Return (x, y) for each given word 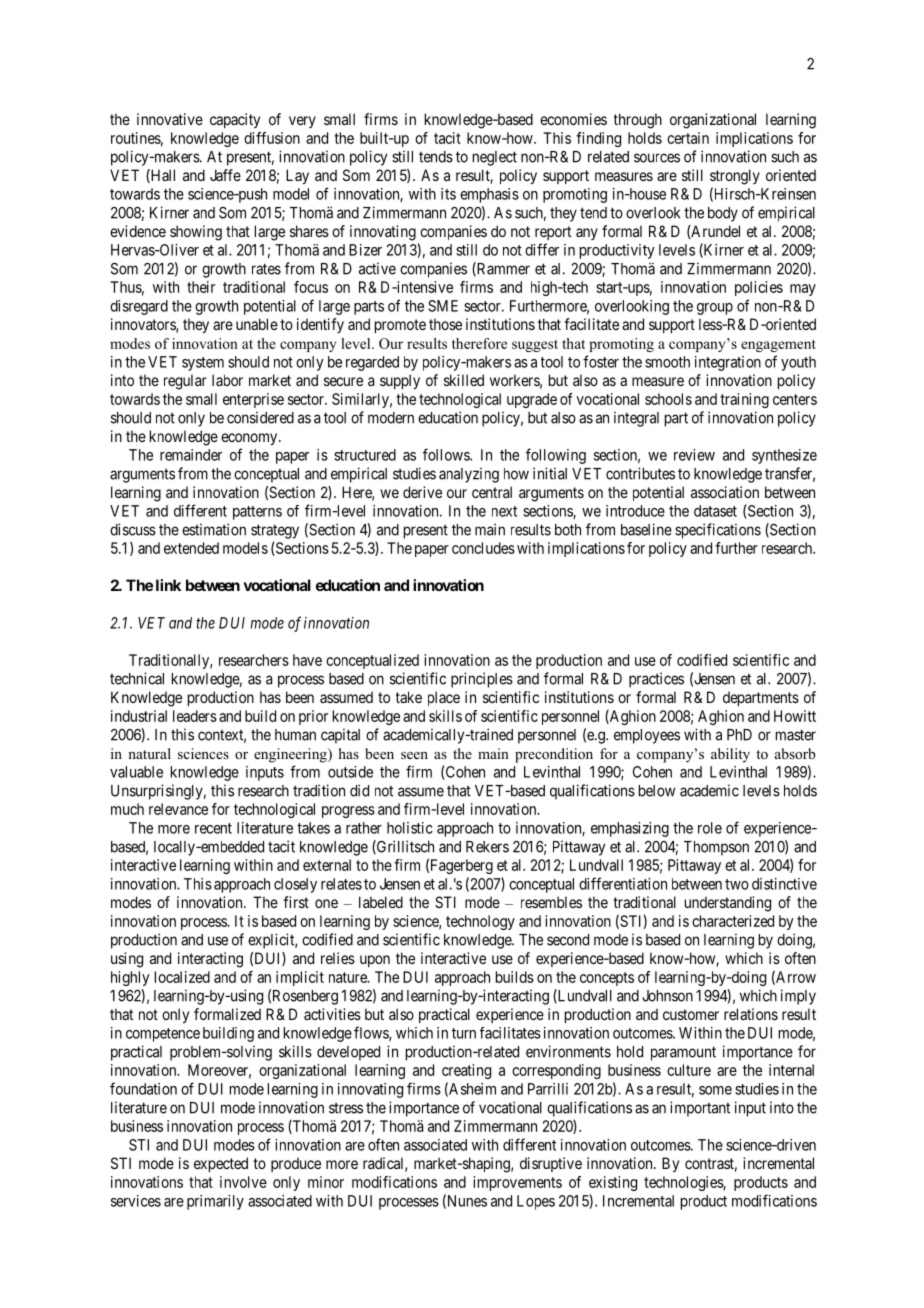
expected (221, 1164)
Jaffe (225, 175)
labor (227, 380)
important (700, 1109)
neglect (495, 158)
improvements (517, 1183)
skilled (464, 380)
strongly (735, 177)
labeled (381, 902)
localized (182, 977)
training (744, 400)
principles (482, 680)
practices (656, 680)
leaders (195, 716)
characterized (733, 921)
